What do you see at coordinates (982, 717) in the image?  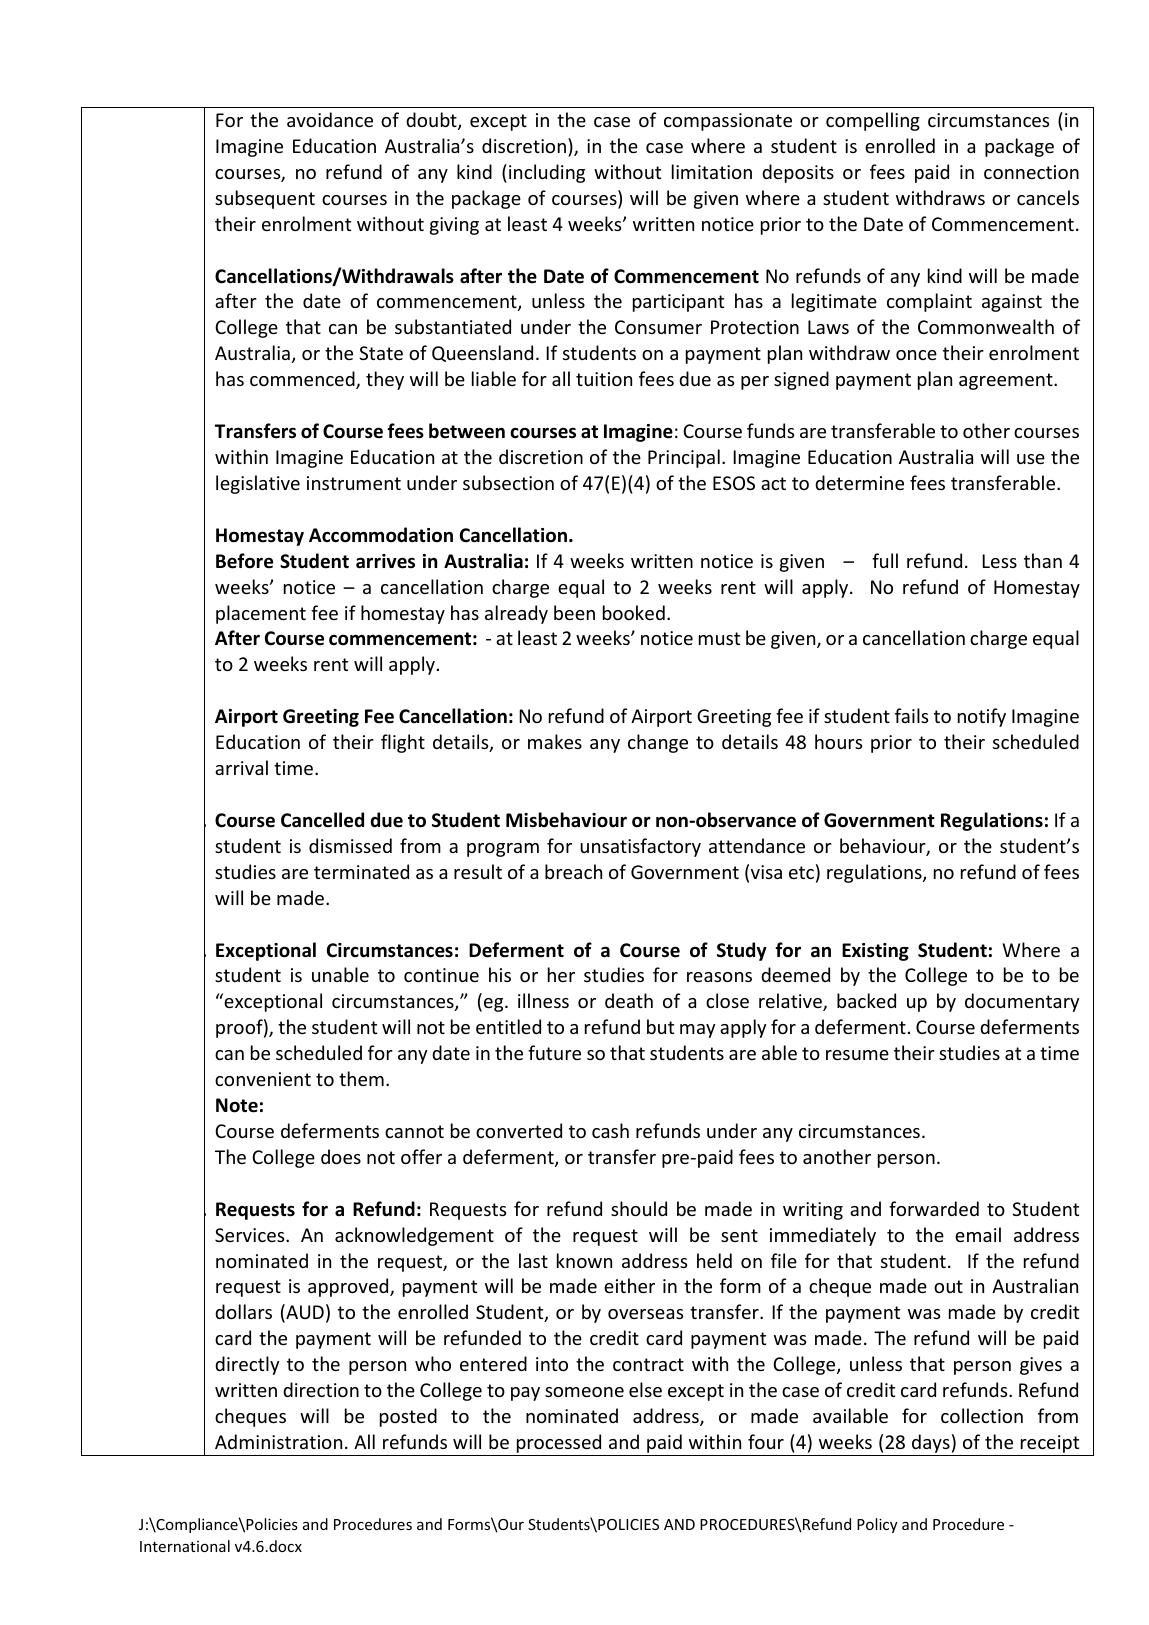 I see `notify` at bounding box center [982, 717].
